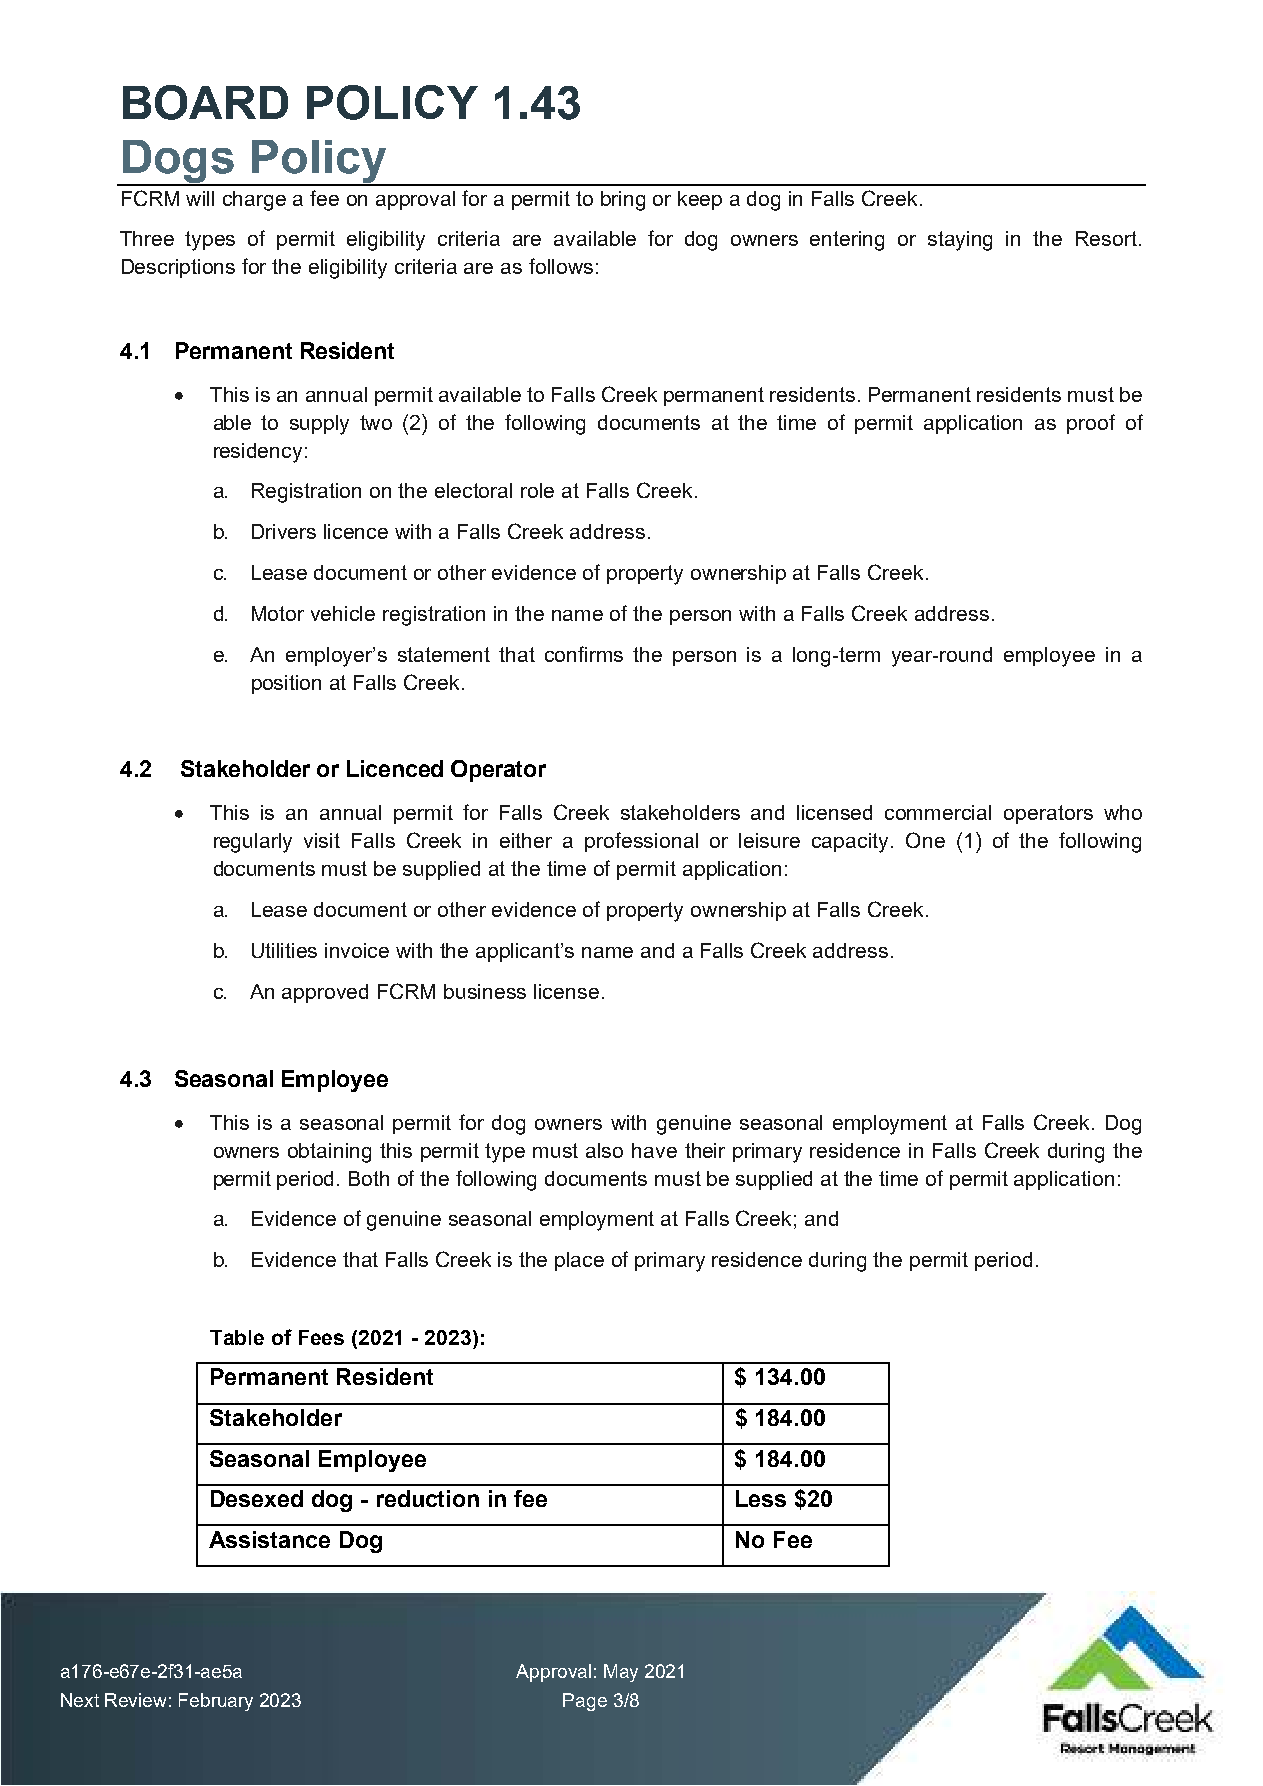  I want to click on their, so click(705, 1150).
